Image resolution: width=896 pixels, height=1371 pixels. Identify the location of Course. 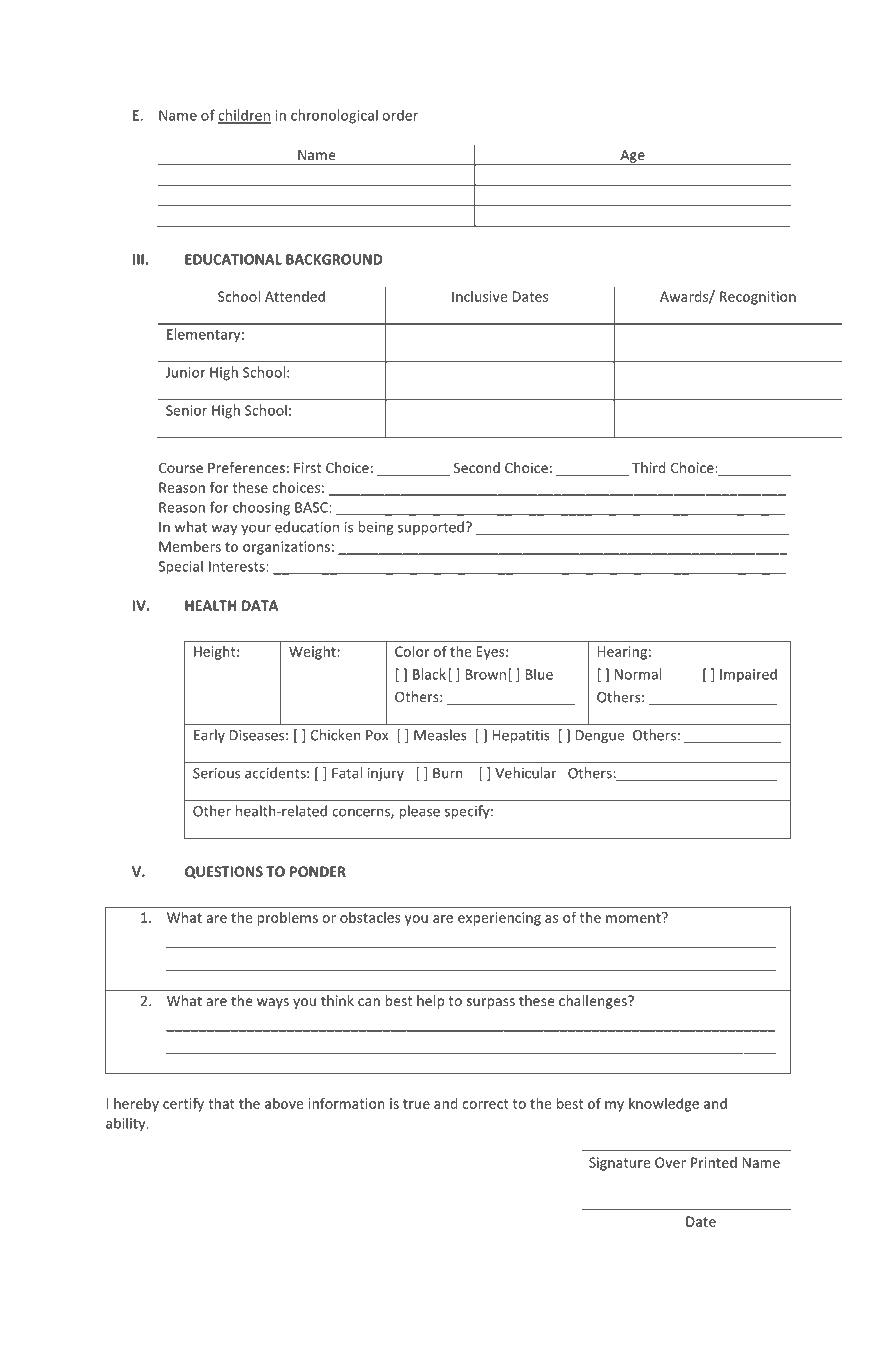
(181, 467).
